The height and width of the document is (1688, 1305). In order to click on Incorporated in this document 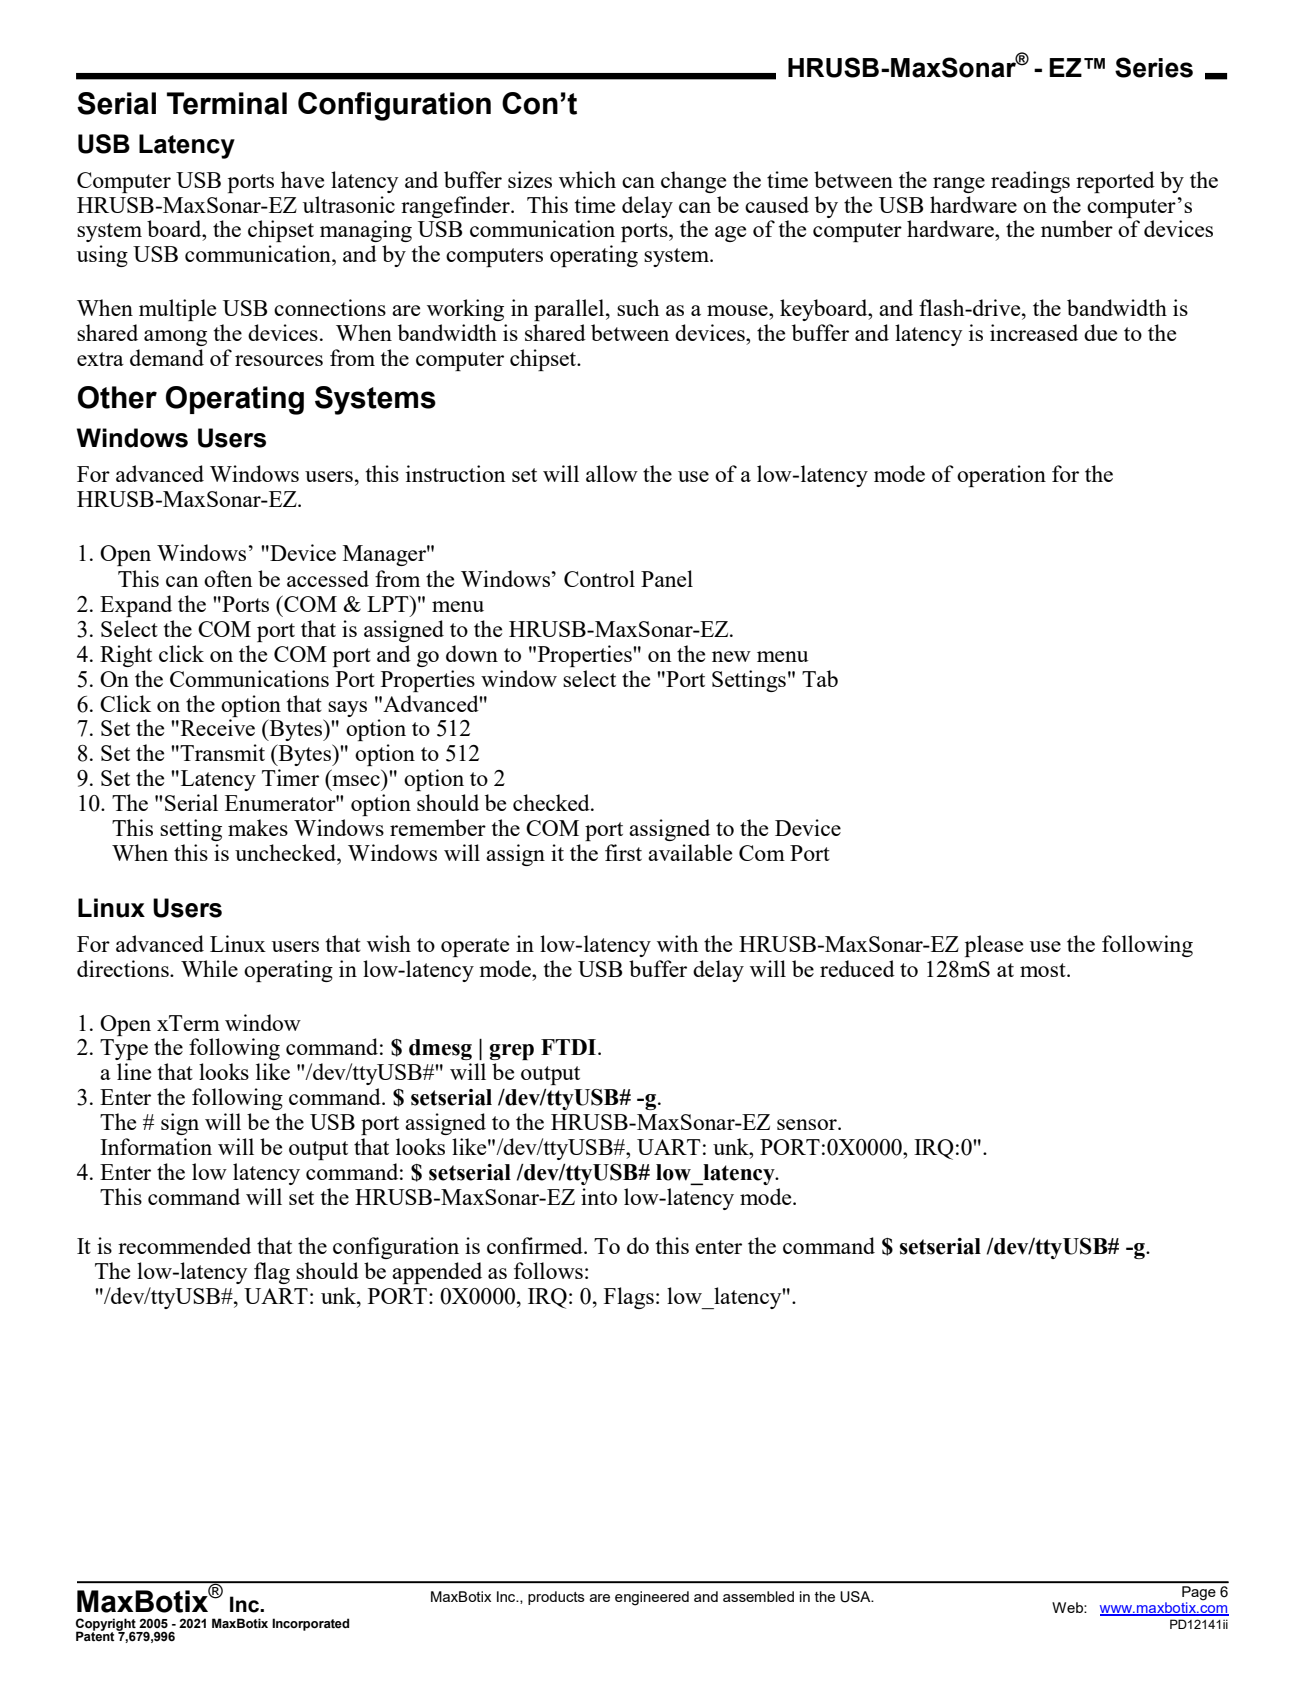, I will do `click(310, 1624)`.
